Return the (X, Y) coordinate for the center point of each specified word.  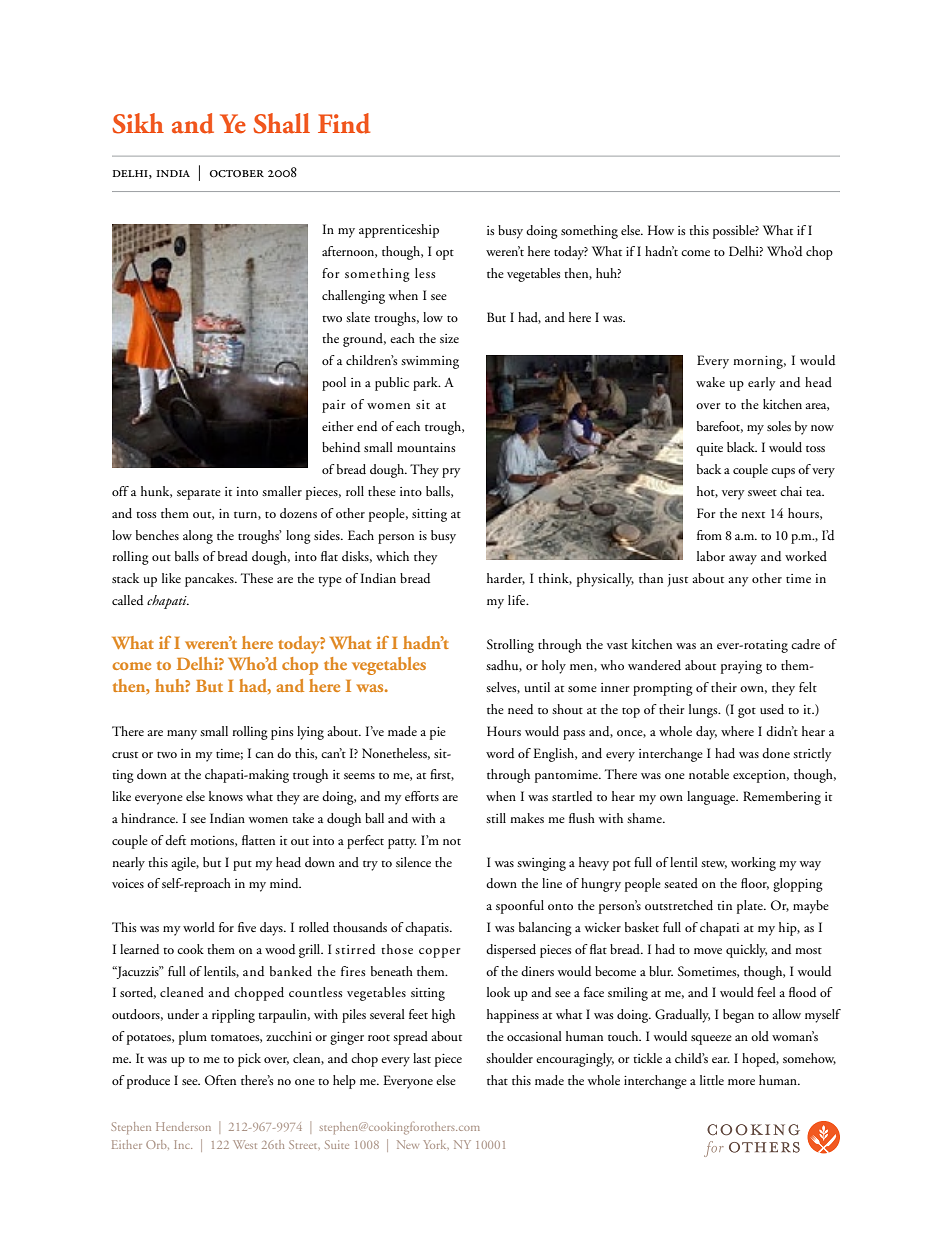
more (741, 1082)
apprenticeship (399, 231)
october (237, 174)
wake (710, 382)
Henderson (183, 1126)
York (436, 1145)
